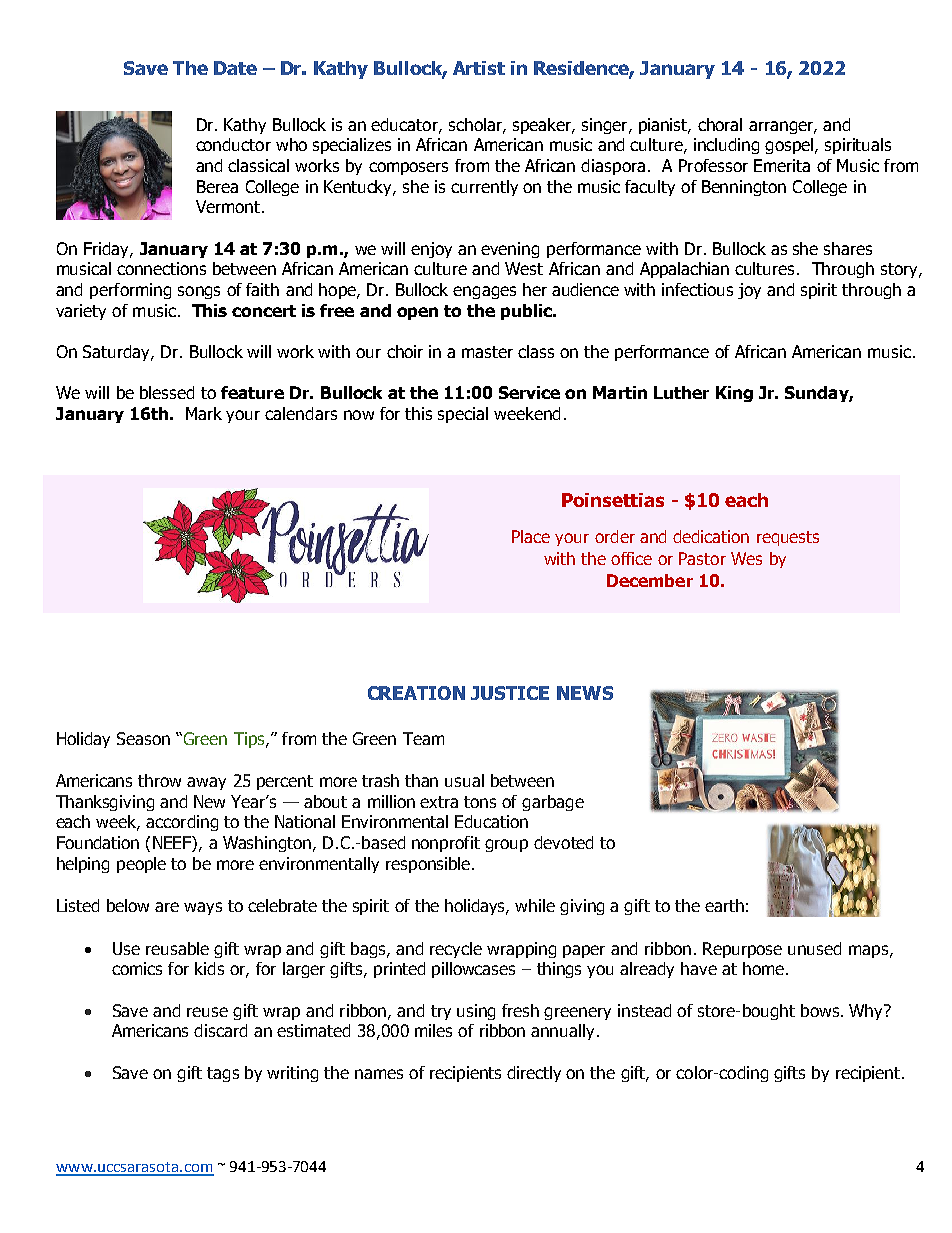  I want to click on gospel, so click(790, 146).
